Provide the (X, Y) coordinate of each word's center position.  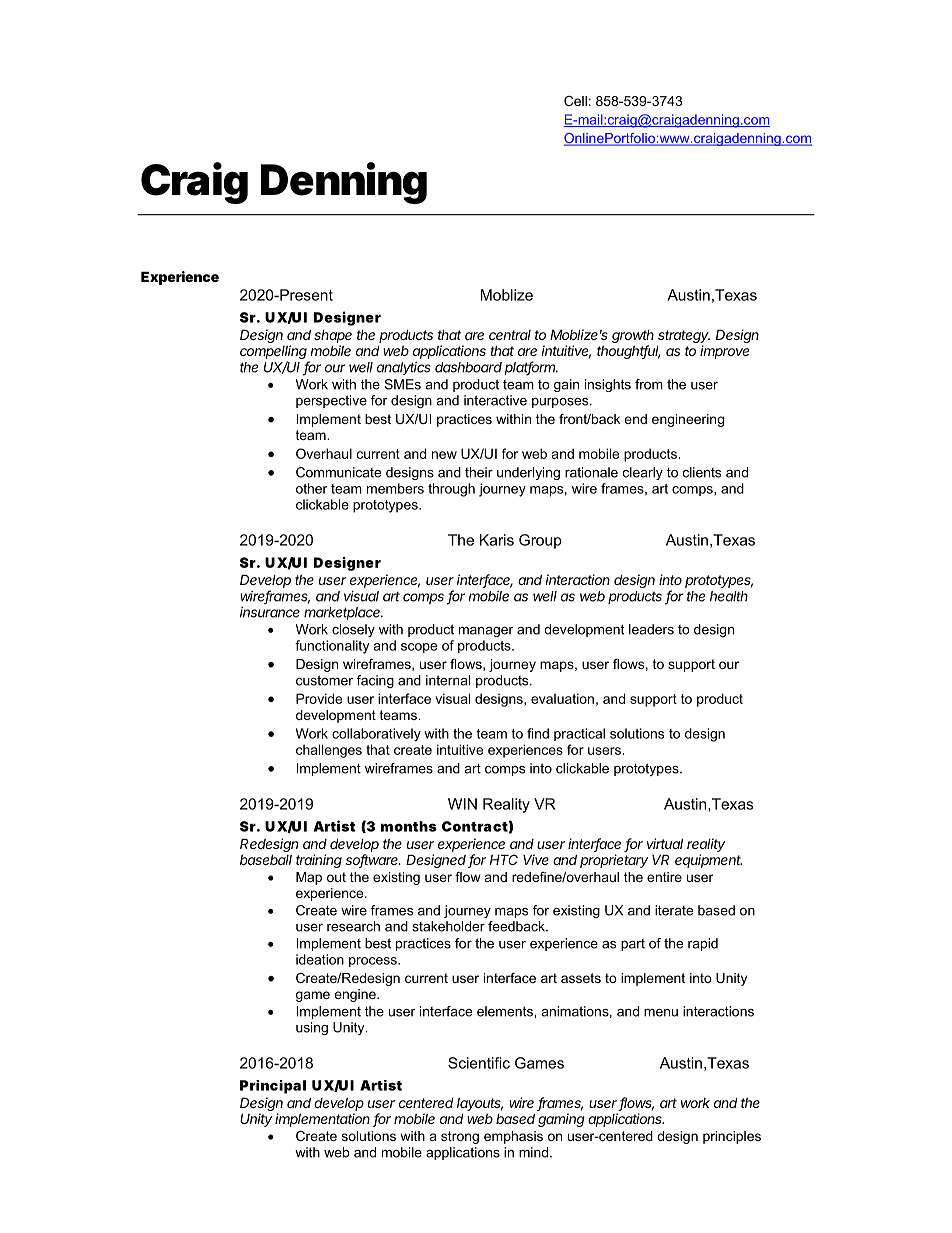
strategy (684, 336)
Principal (273, 1087)
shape (333, 336)
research (353, 926)
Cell (575, 101)
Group (540, 541)
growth (633, 336)
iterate (674, 910)
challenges (329, 751)
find (538, 733)
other (311, 488)
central (510, 335)
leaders (651, 629)
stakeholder (448, 926)
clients (702, 472)
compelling (274, 353)
